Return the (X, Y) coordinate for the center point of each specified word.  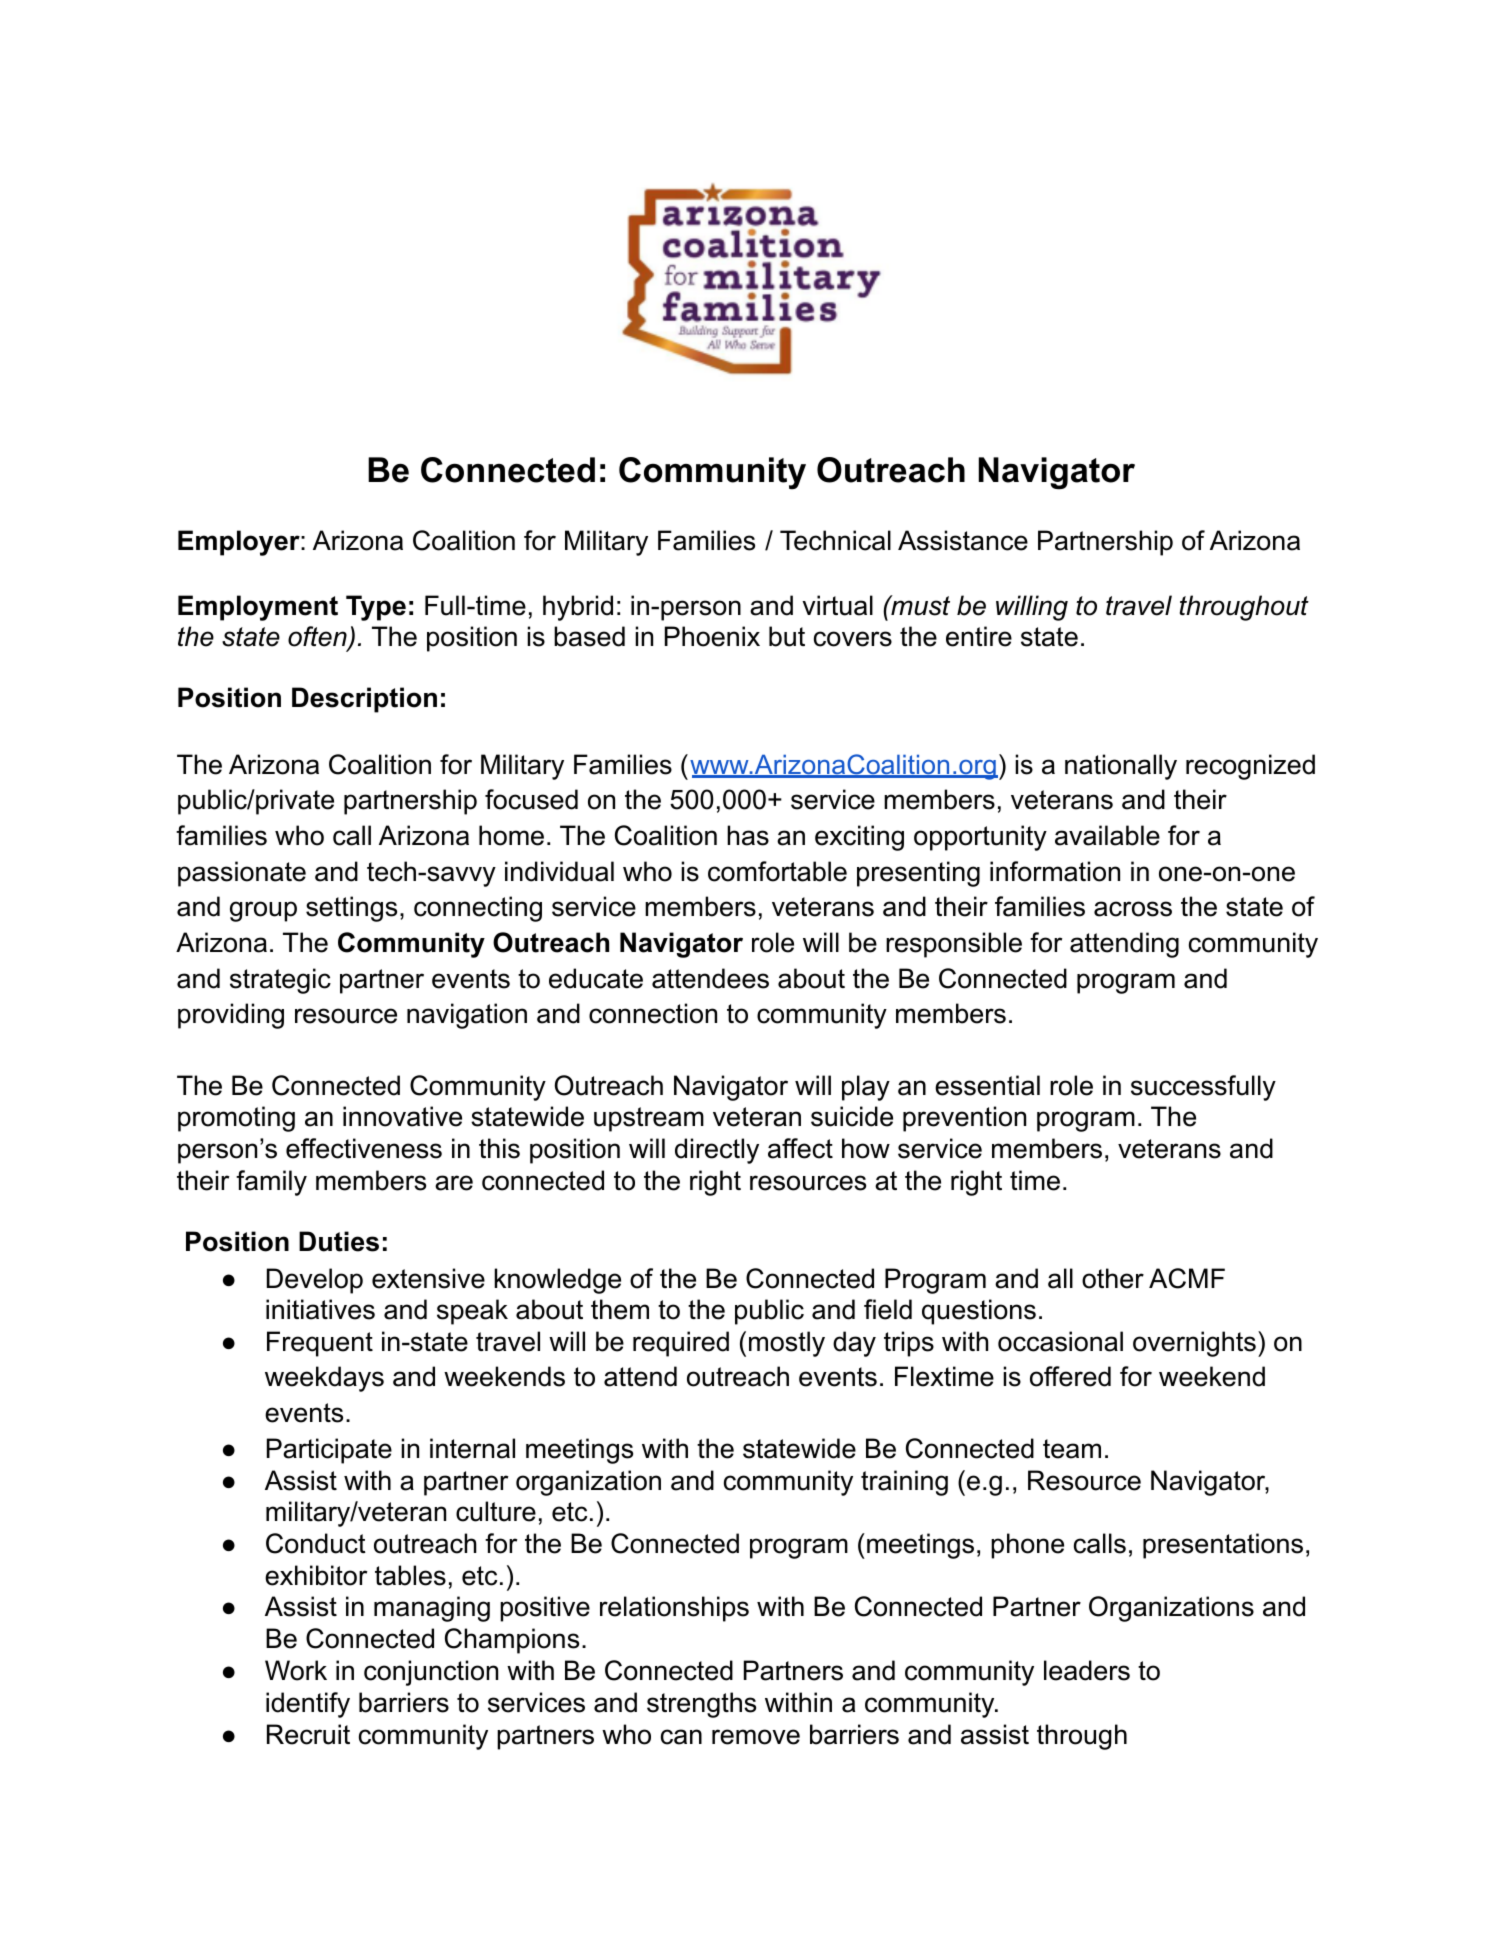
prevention (964, 1119)
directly (717, 1151)
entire (979, 636)
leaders (1087, 1670)
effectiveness (364, 1148)
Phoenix (712, 636)
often (318, 638)
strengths (701, 1705)
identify (308, 1705)
